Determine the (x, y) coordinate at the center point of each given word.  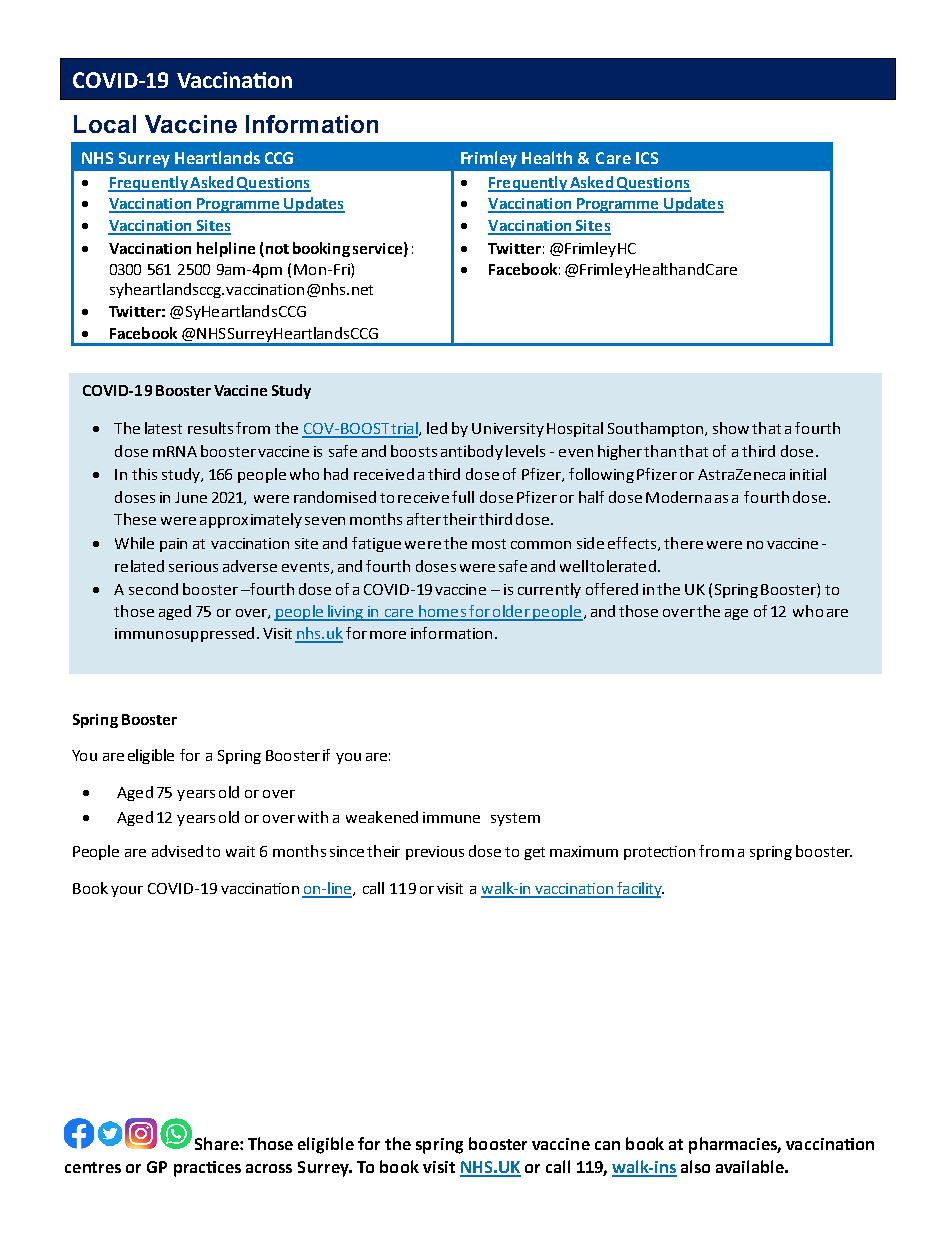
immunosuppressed (184, 634)
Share (218, 1143)
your (127, 891)
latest (163, 428)
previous (435, 853)
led (437, 428)
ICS (647, 158)
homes (442, 612)
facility (640, 890)
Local (105, 124)
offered (612, 589)
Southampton (657, 429)
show (731, 428)
